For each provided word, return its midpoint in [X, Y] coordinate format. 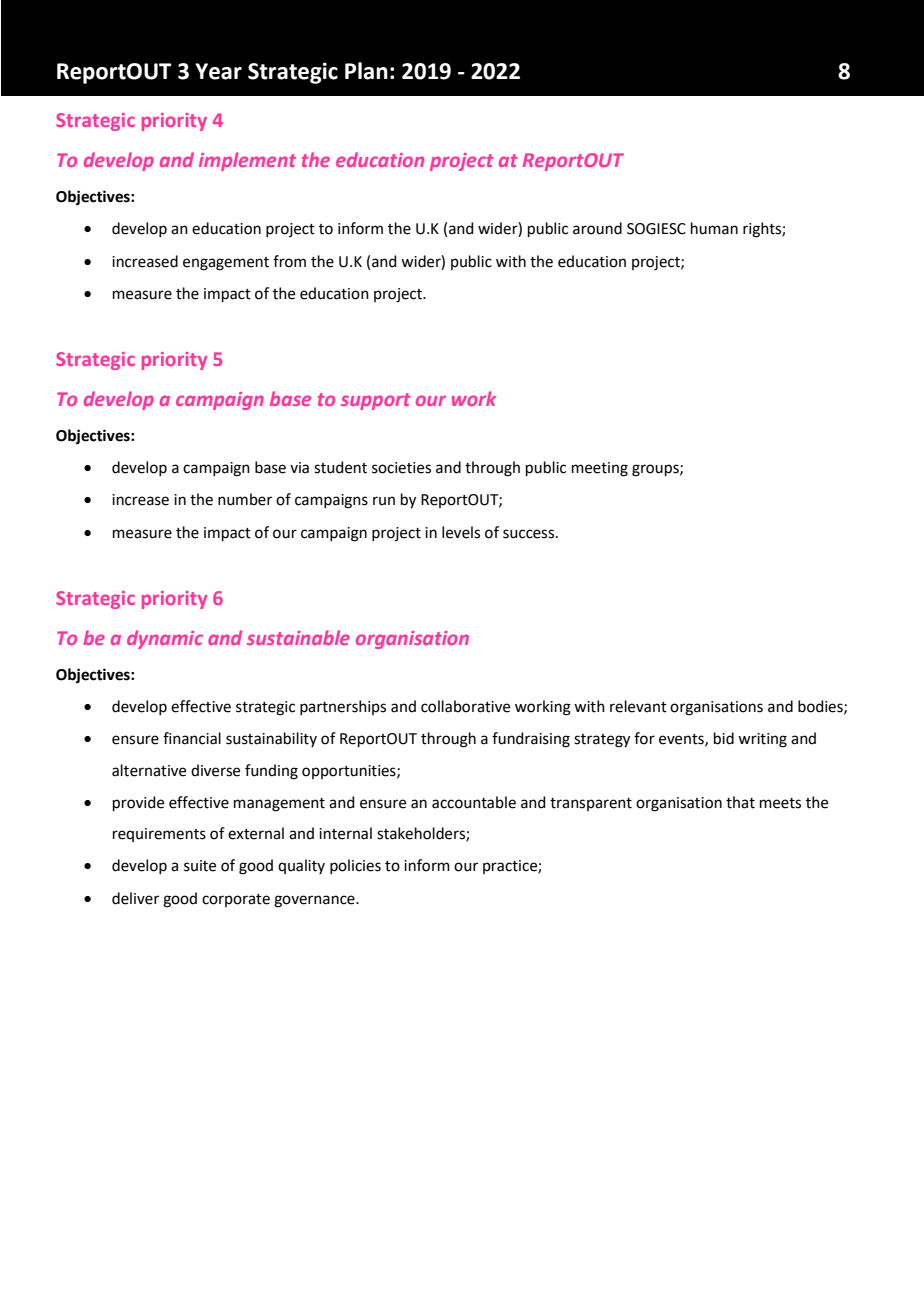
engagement [226, 264]
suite [200, 866]
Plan [366, 71]
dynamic [165, 639]
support [376, 401]
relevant [638, 706]
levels [461, 532]
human [714, 228]
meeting [600, 469]
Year [218, 71]
